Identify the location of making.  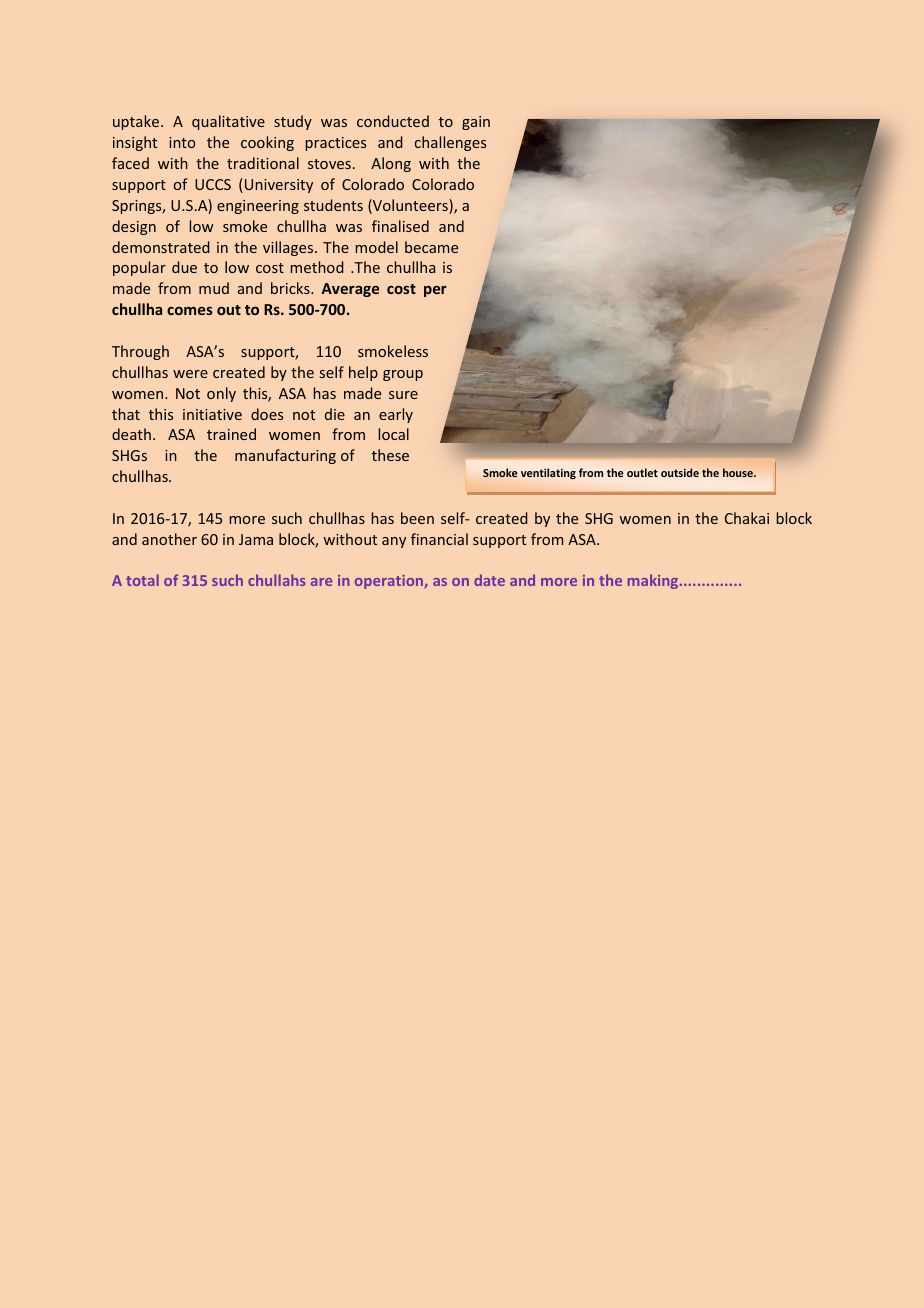
(654, 581).
